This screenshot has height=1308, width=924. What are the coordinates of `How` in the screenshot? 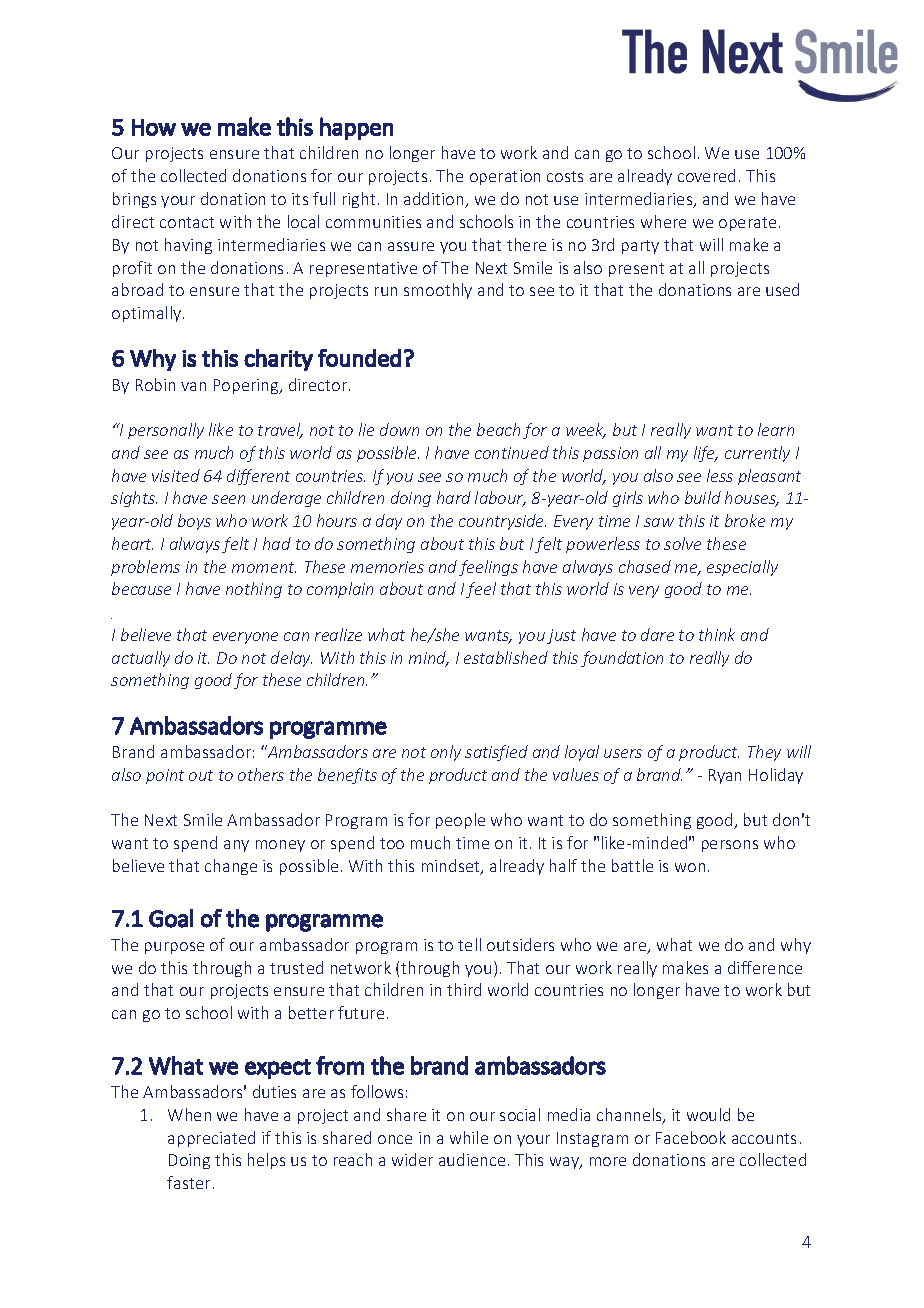 It's located at (154, 127).
